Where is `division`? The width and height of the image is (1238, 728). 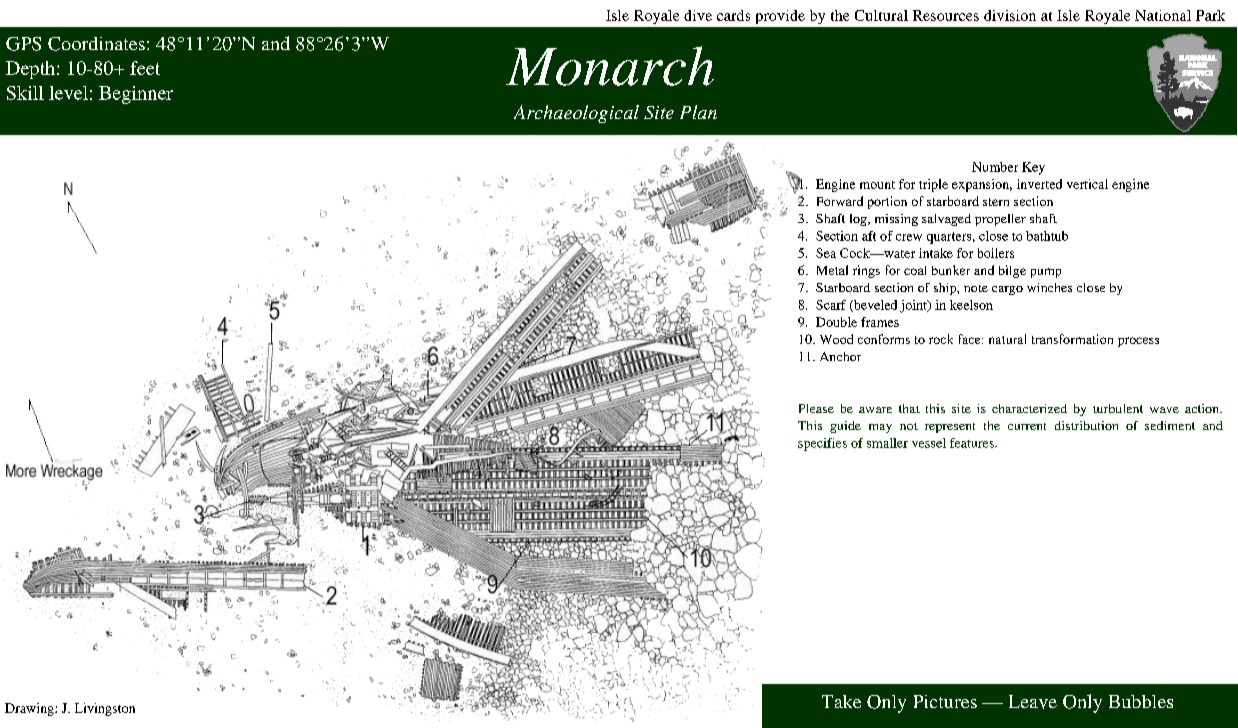 division is located at coordinates (1010, 15).
